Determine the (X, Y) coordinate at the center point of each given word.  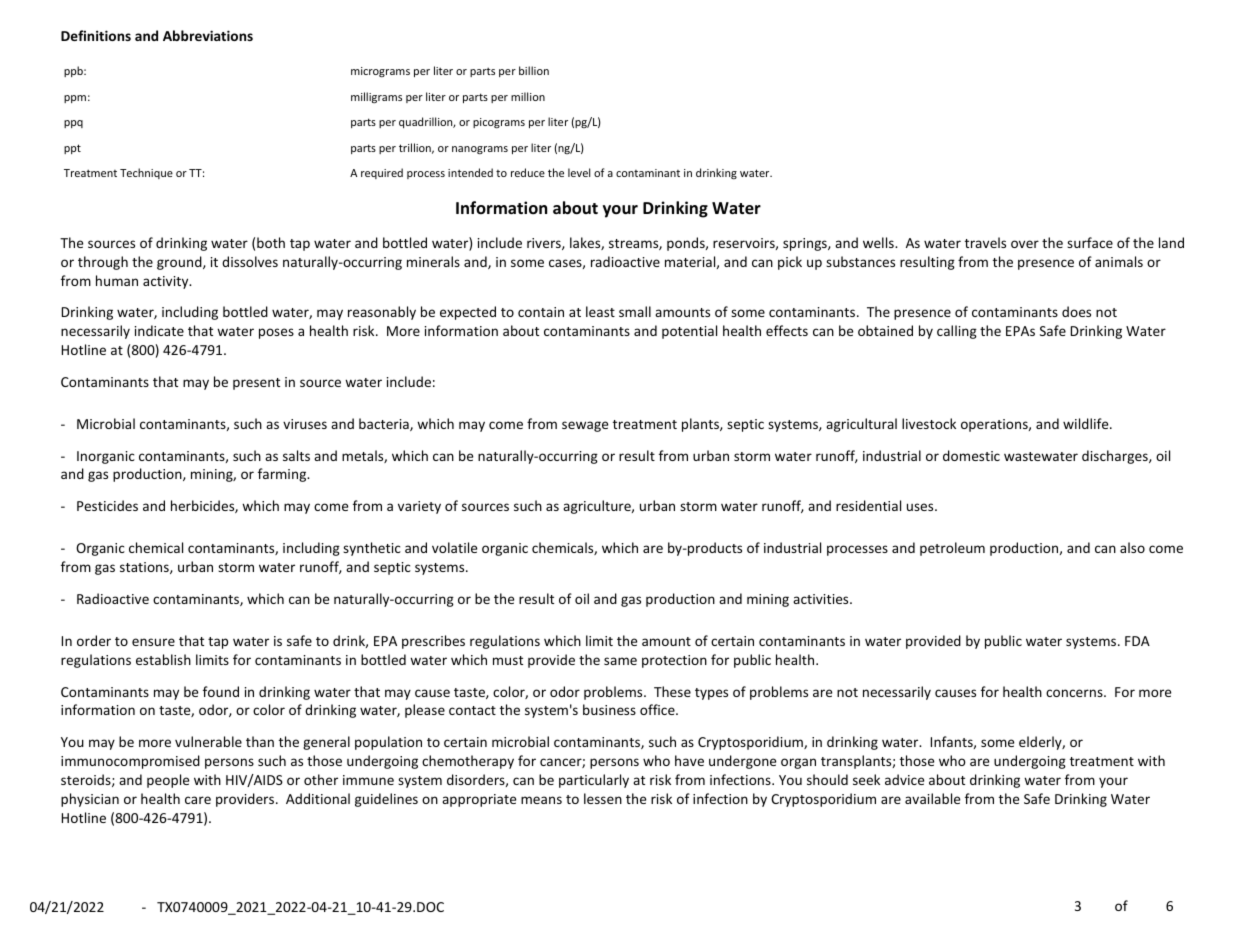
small (635, 311)
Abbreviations (208, 35)
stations (145, 568)
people (168, 781)
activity (167, 282)
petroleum (952, 549)
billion (534, 70)
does (1076, 311)
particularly (594, 781)
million (528, 96)
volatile (454, 547)
